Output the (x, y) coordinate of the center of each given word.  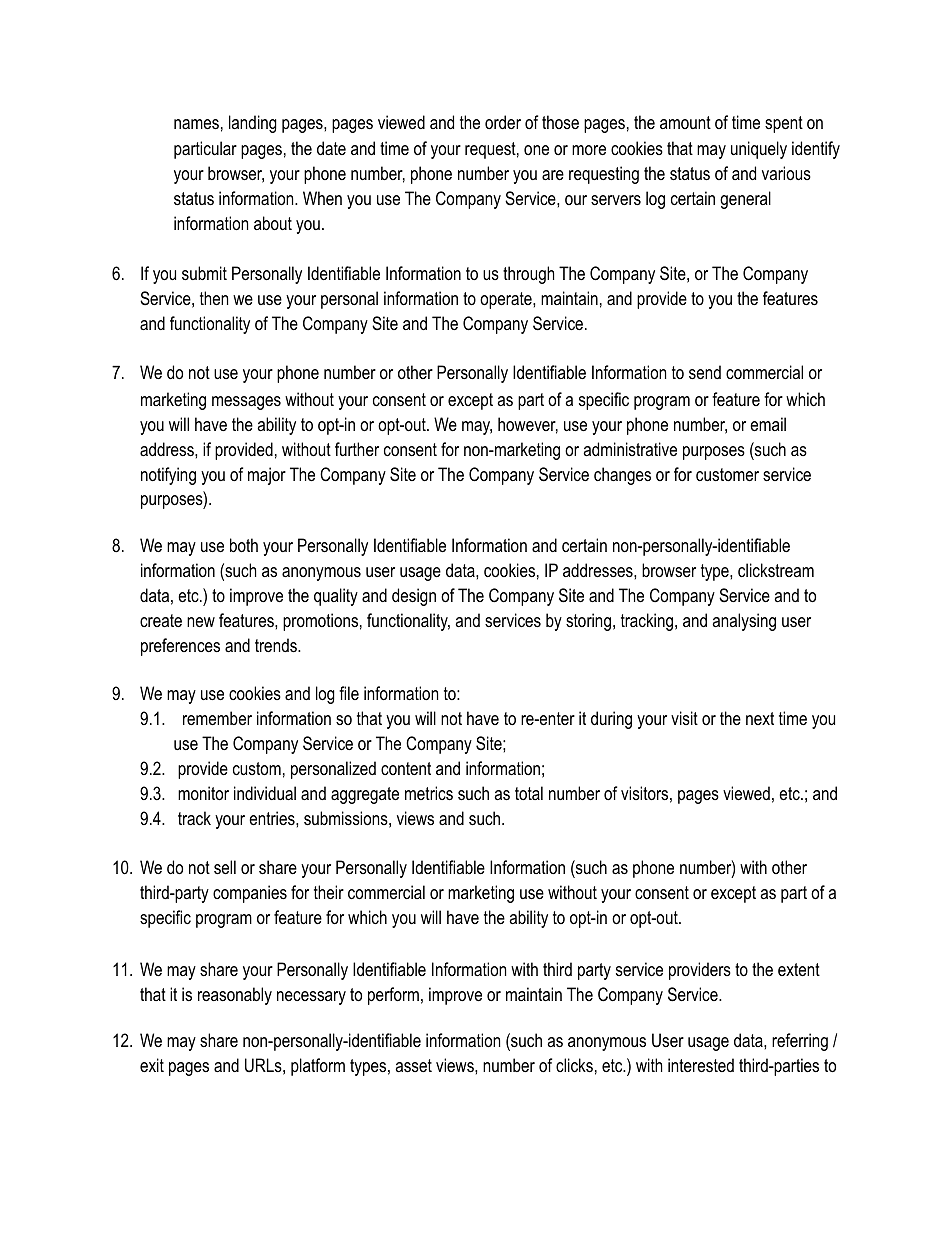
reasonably (235, 996)
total (529, 793)
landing (253, 124)
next (760, 718)
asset (413, 1066)
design (414, 597)
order (503, 122)
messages (246, 403)
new (201, 622)
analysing (744, 622)
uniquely (759, 150)
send (705, 372)
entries (273, 818)
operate (507, 300)
